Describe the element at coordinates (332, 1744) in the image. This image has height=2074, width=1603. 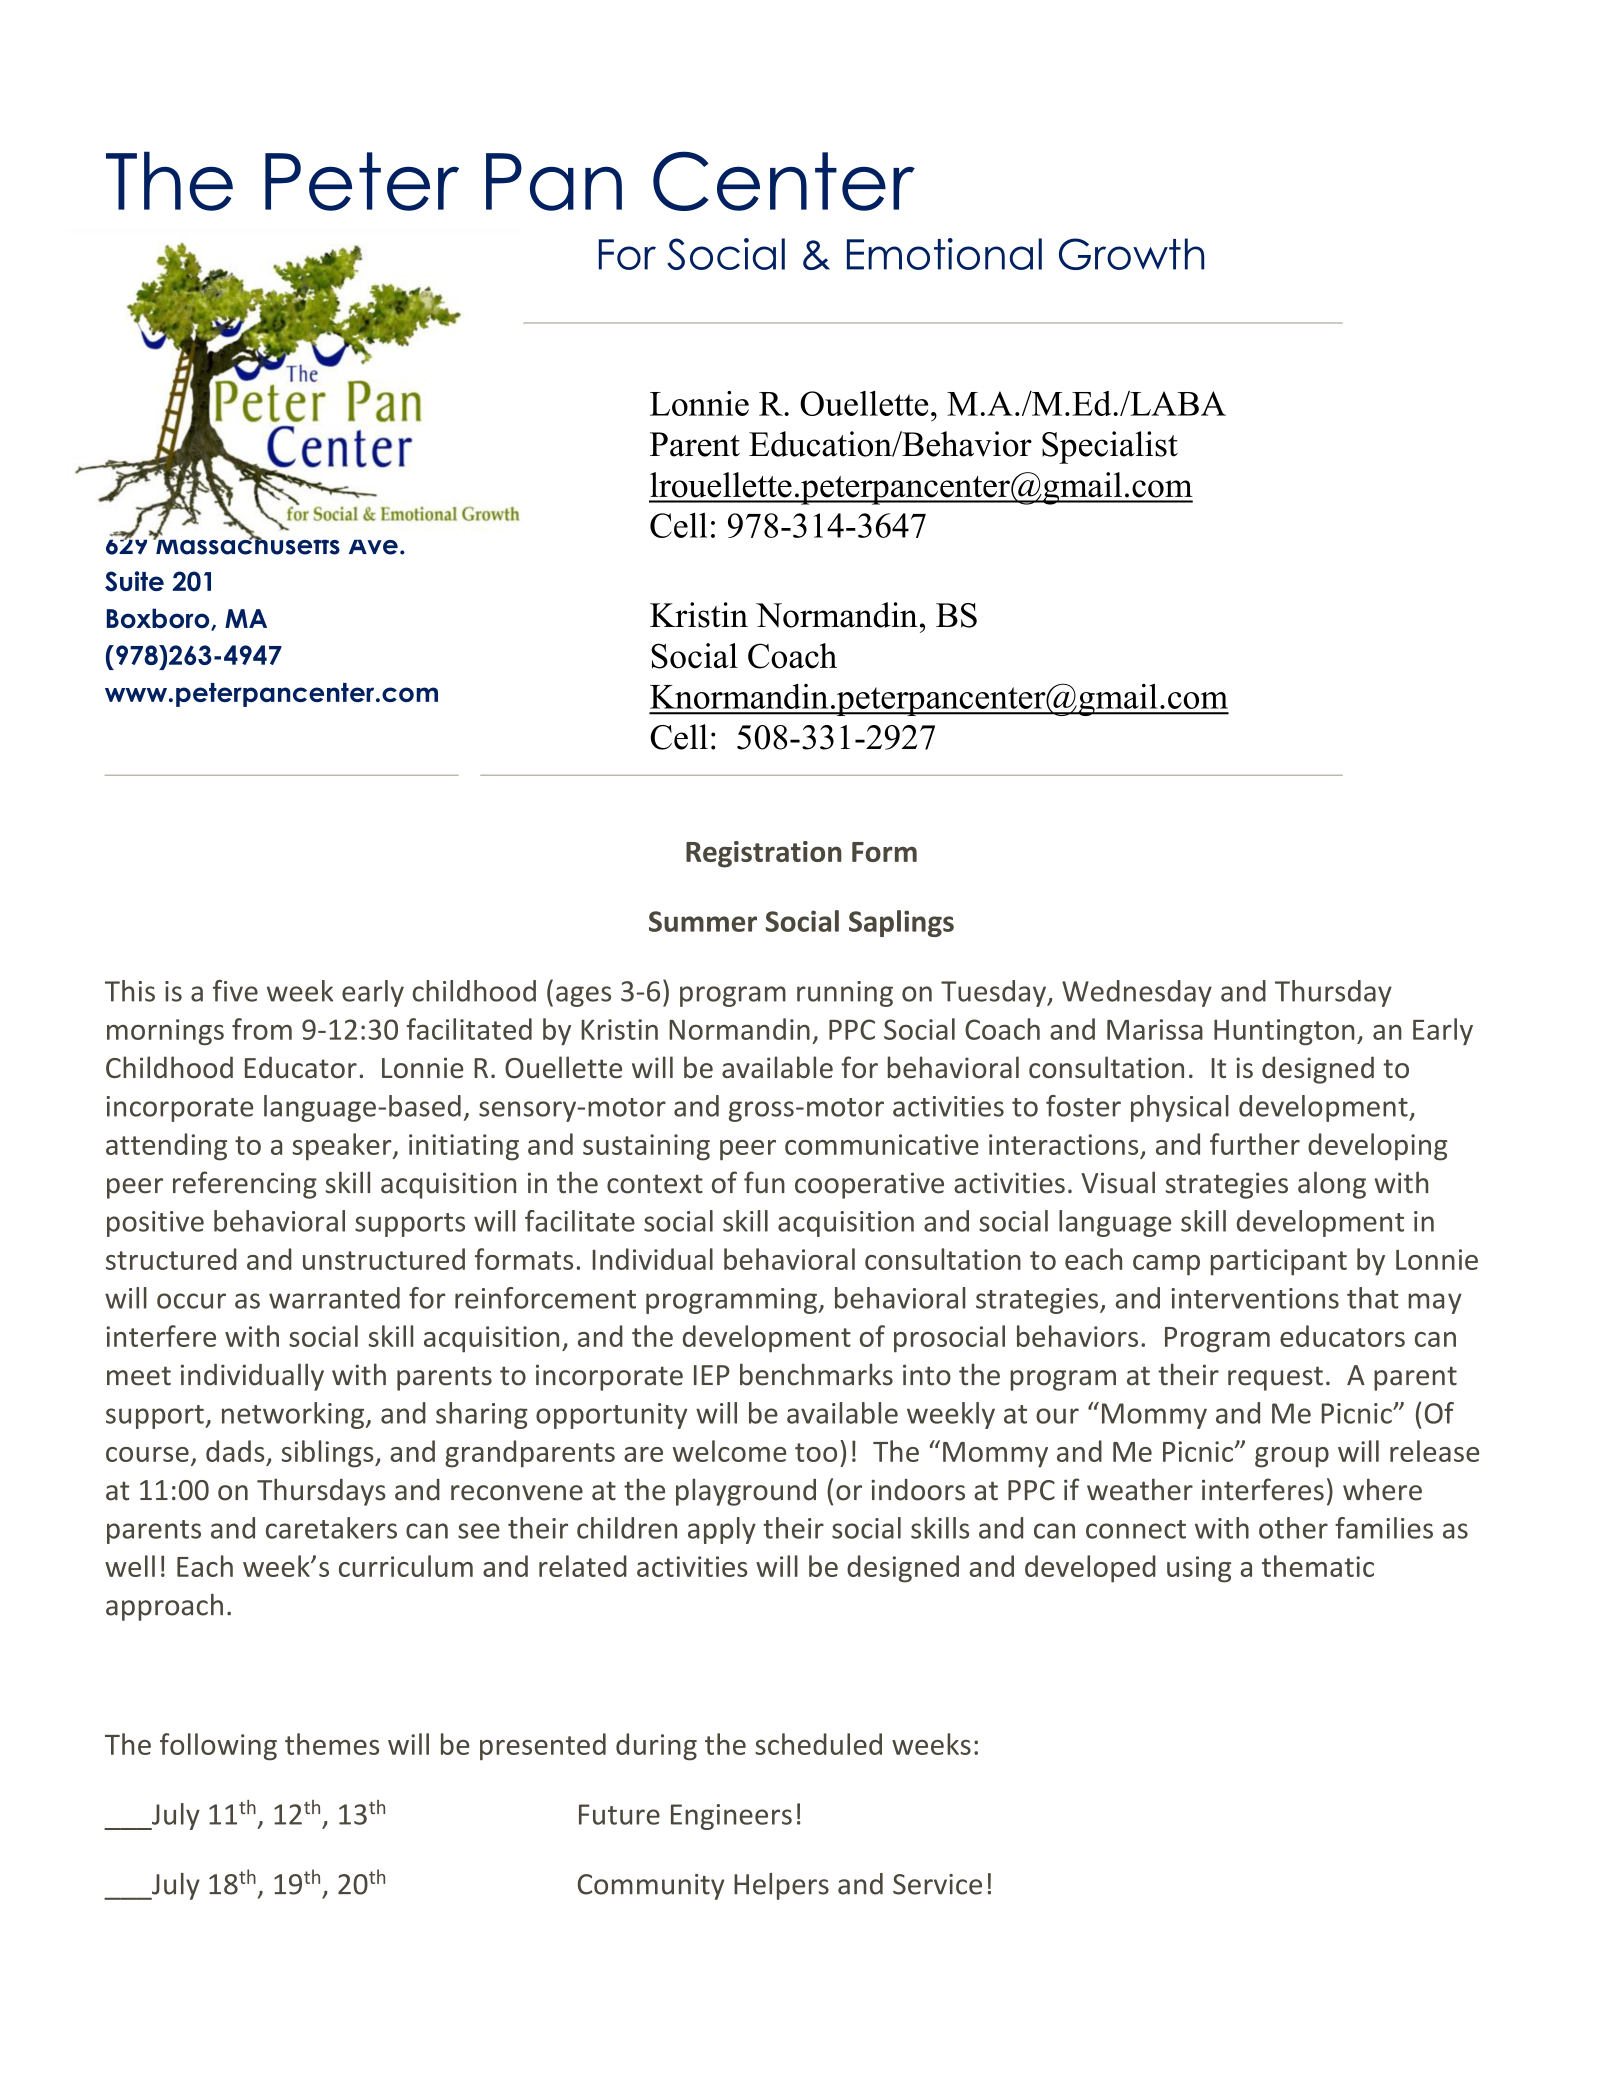
I see `themes` at that location.
